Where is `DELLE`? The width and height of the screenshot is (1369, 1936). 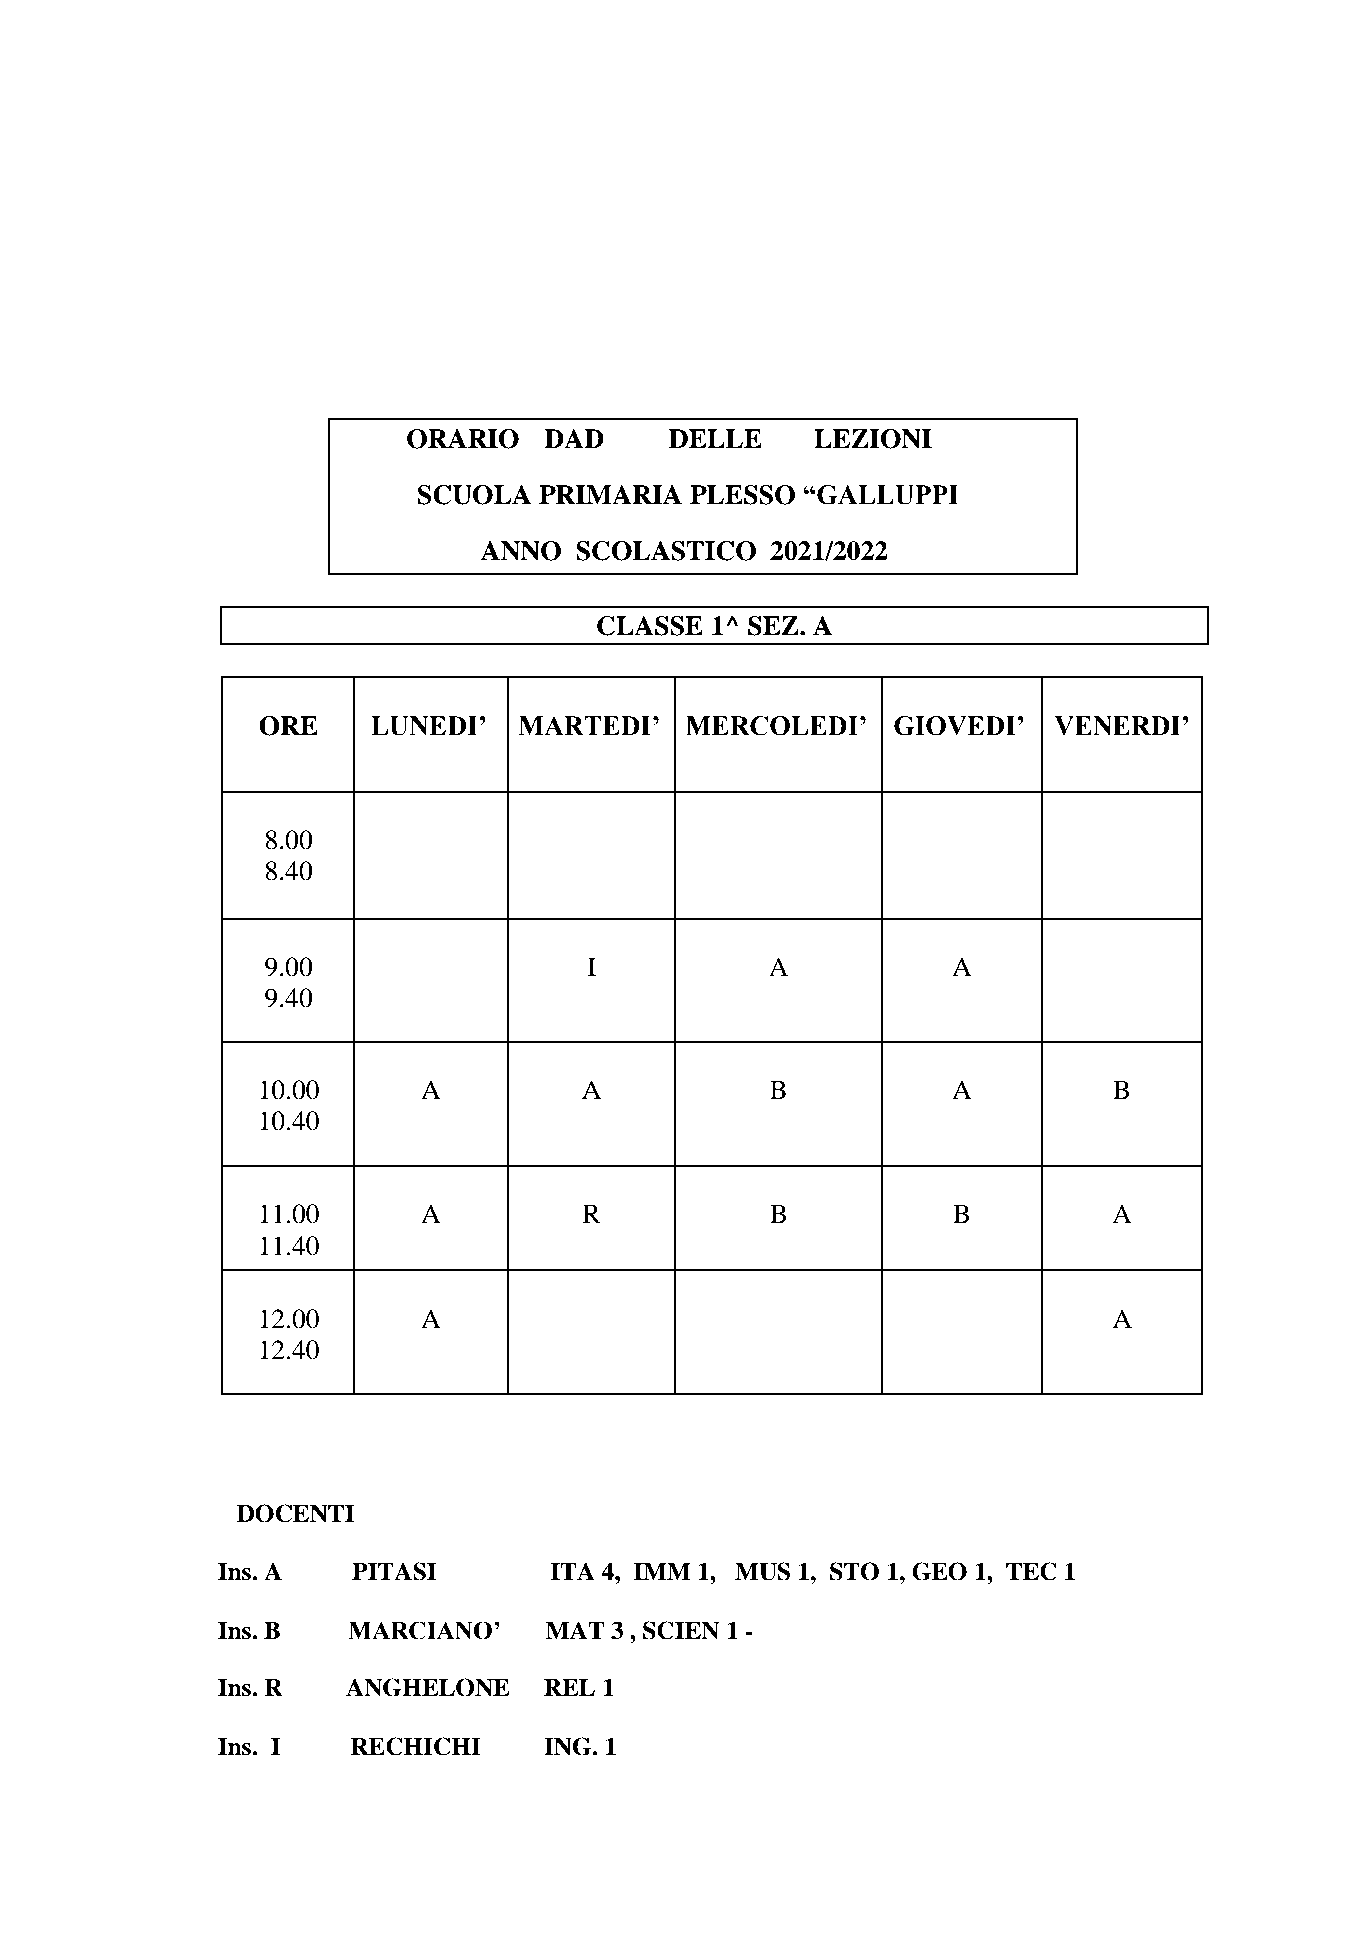 DELLE is located at coordinates (715, 438).
